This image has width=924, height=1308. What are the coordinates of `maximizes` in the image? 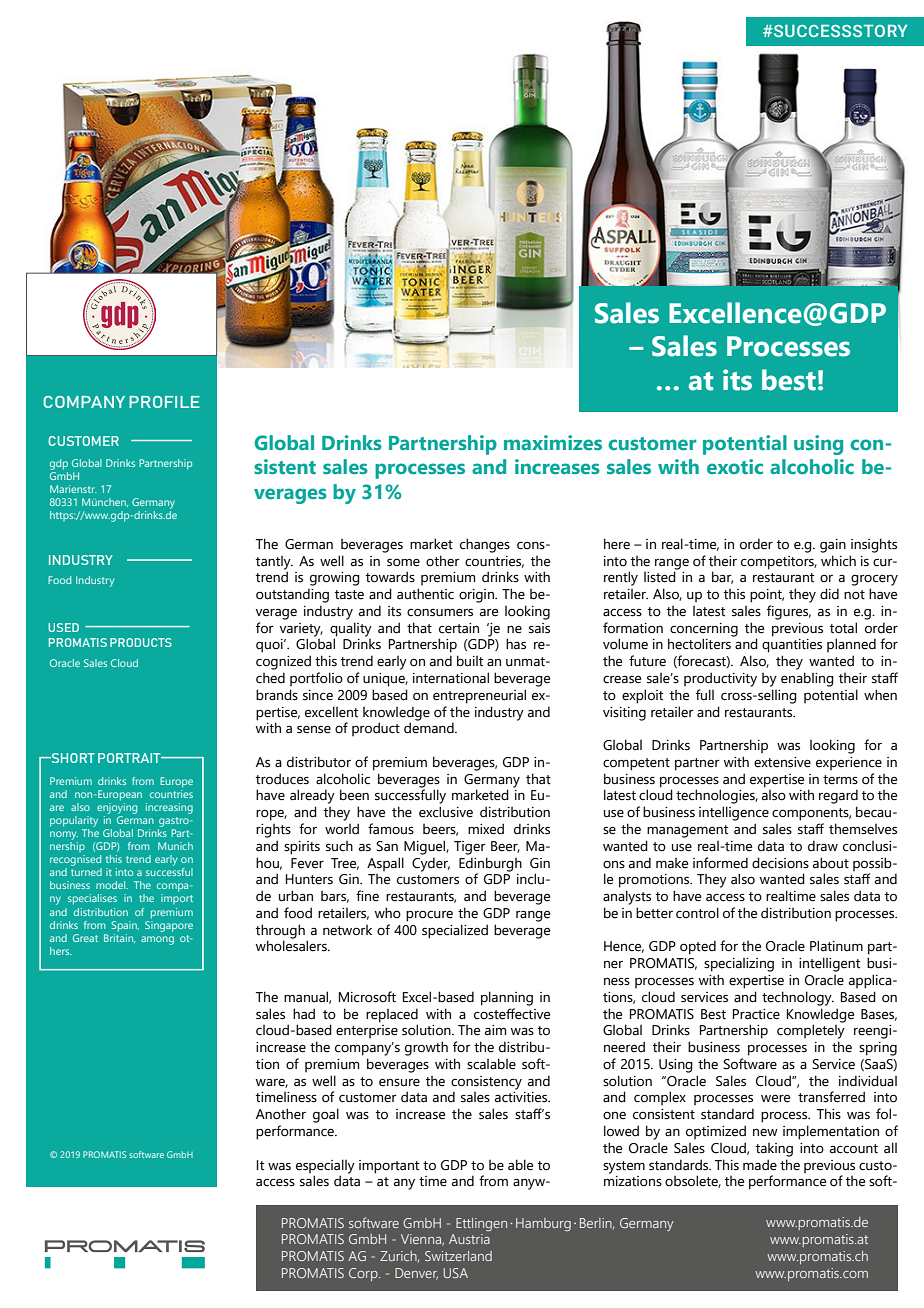 It's located at (553, 442).
